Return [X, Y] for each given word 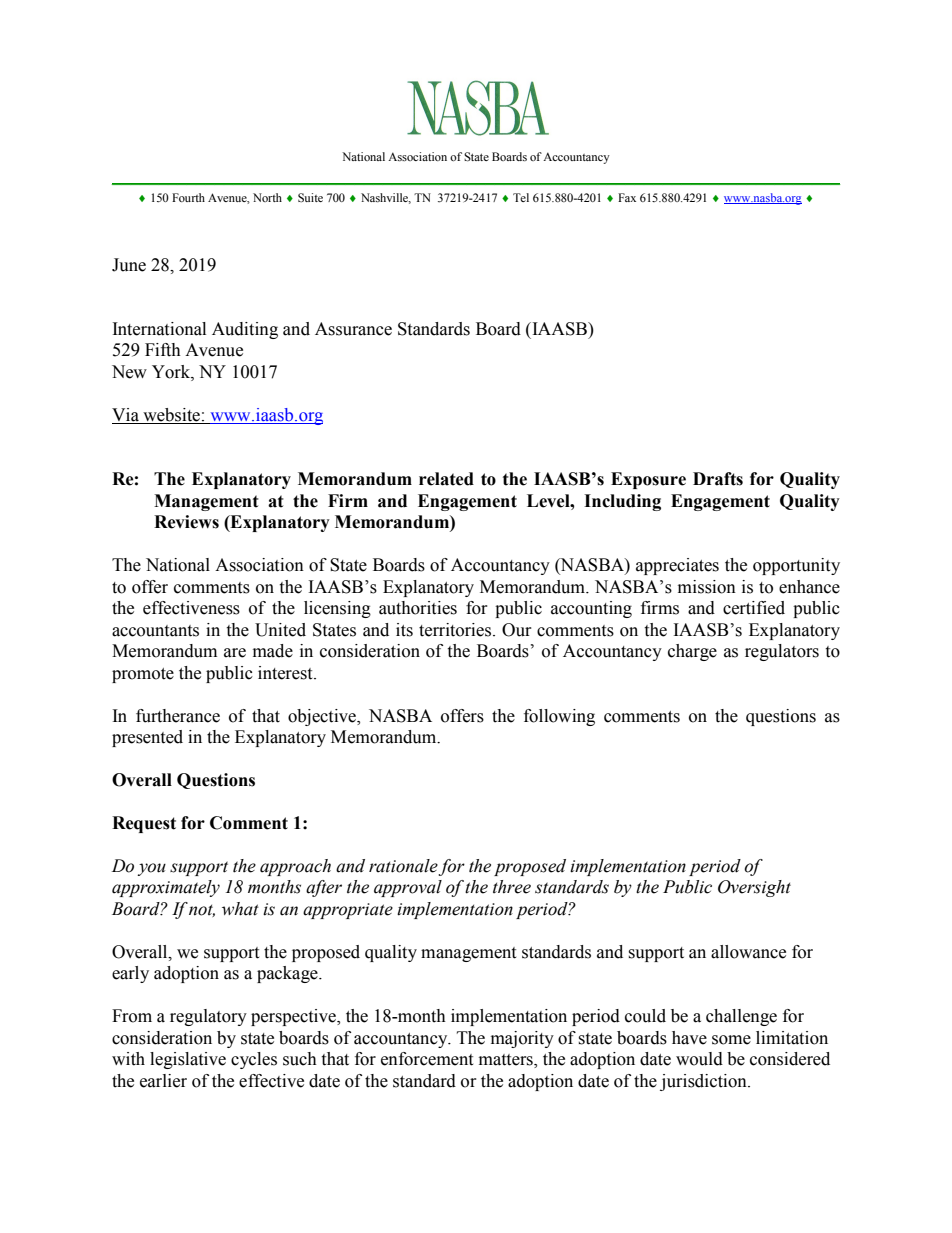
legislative [188, 1060]
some [731, 1040]
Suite [310, 198]
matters [507, 1061]
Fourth [188, 197]
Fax [627, 197]
